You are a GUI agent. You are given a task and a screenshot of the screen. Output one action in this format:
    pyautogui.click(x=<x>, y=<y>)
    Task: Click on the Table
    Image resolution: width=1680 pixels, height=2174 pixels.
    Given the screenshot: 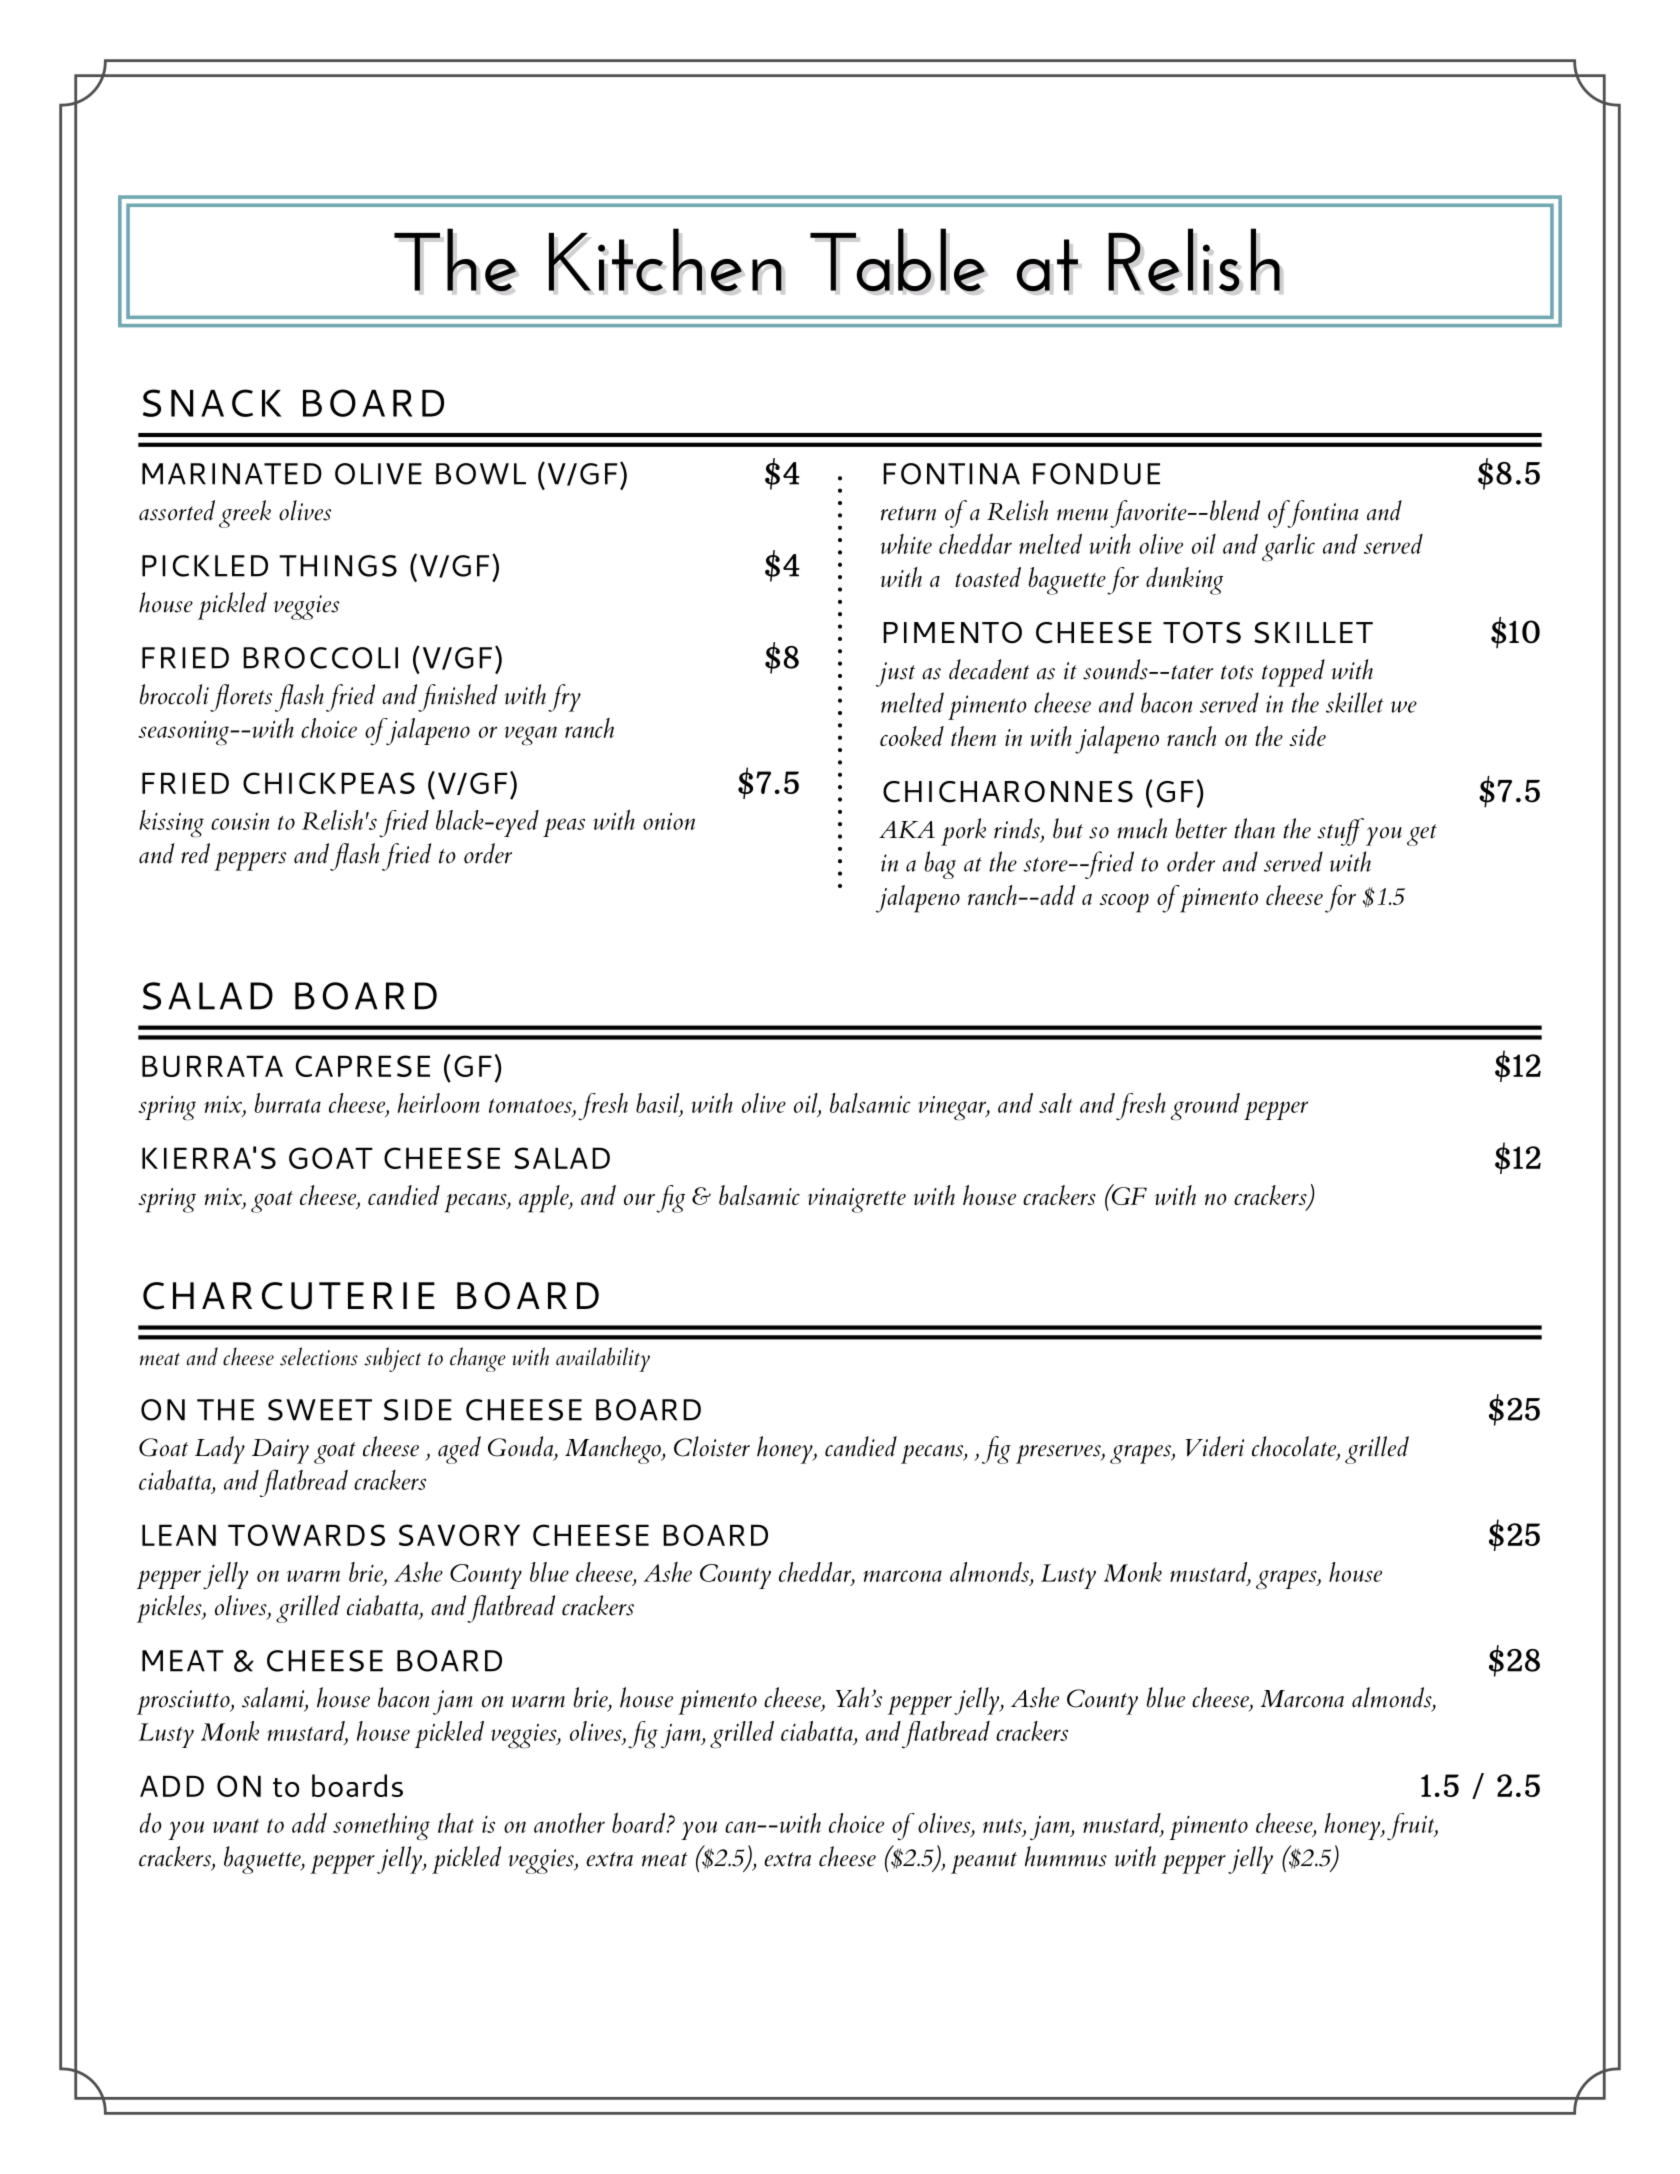 What is the action you would take?
    pyautogui.click(x=898, y=261)
